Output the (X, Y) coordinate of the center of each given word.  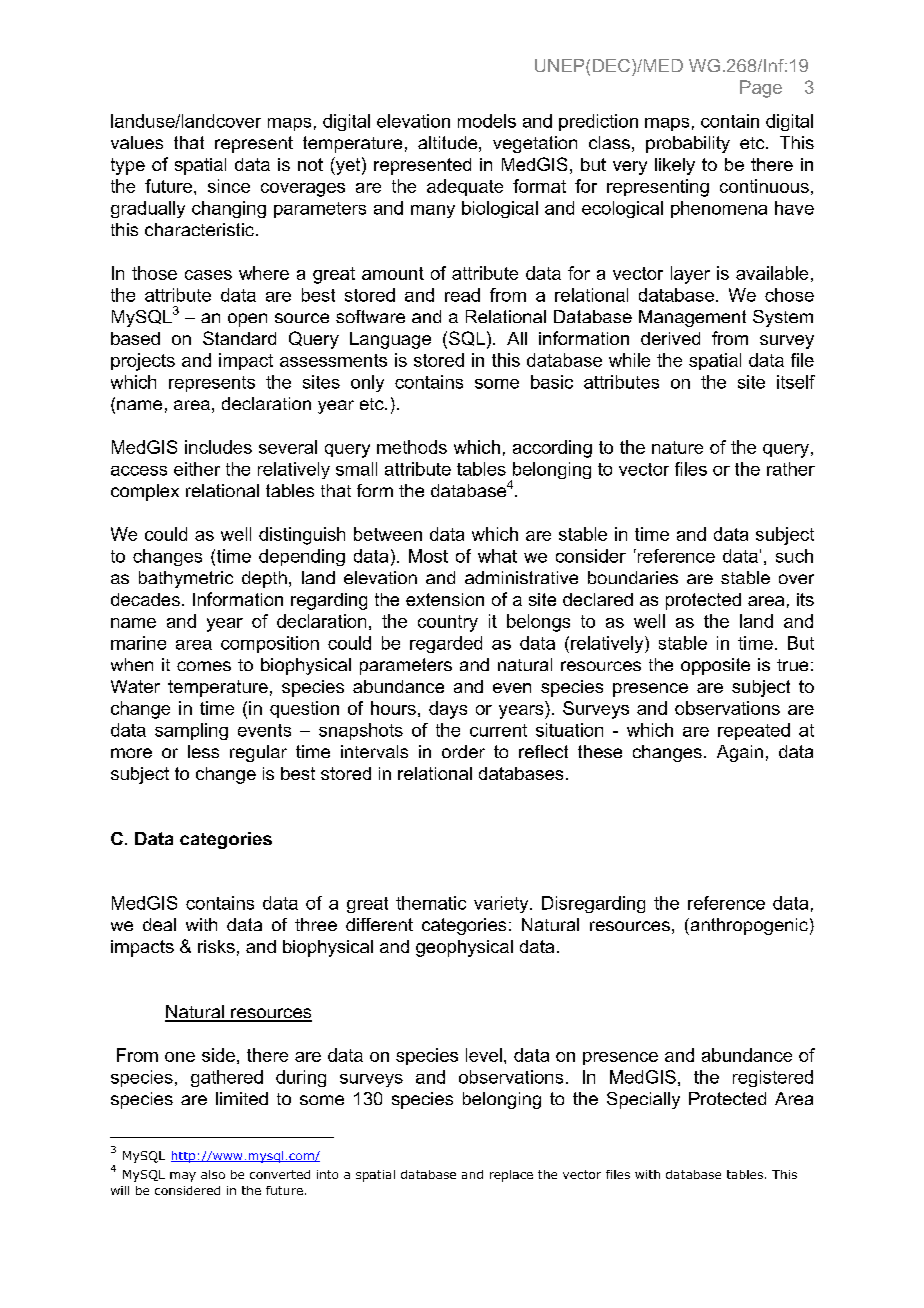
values (137, 142)
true (792, 665)
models (487, 121)
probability (688, 144)
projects (143, 362)
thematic (431, 903)
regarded (446, 644)
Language (390, 340)
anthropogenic (748, 926)
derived (670, 338)
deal (159, 924)
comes (204, 666)
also (213, 1174)
